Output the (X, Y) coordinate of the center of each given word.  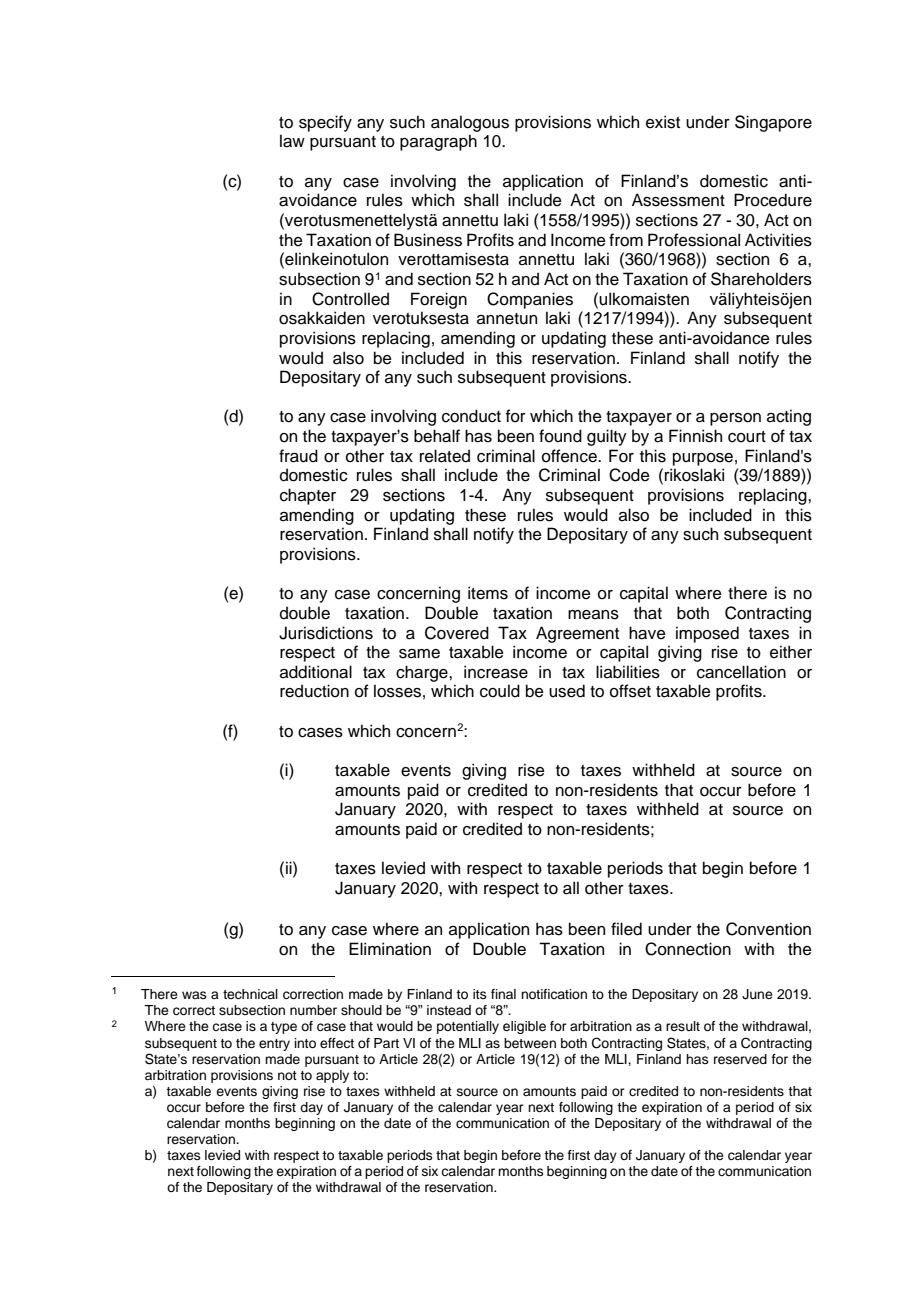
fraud (298, 456)
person (735, 419)
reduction (314, 691)
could (500, 691)
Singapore (773, 123)
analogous (470, 123)
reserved (740, 1059)
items (488, 593)
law (292, 141)
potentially (468, 1027)
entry (274, 1045)
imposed (707, 634)
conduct (471, 416)
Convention (768, 929)
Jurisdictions (326, 633)
